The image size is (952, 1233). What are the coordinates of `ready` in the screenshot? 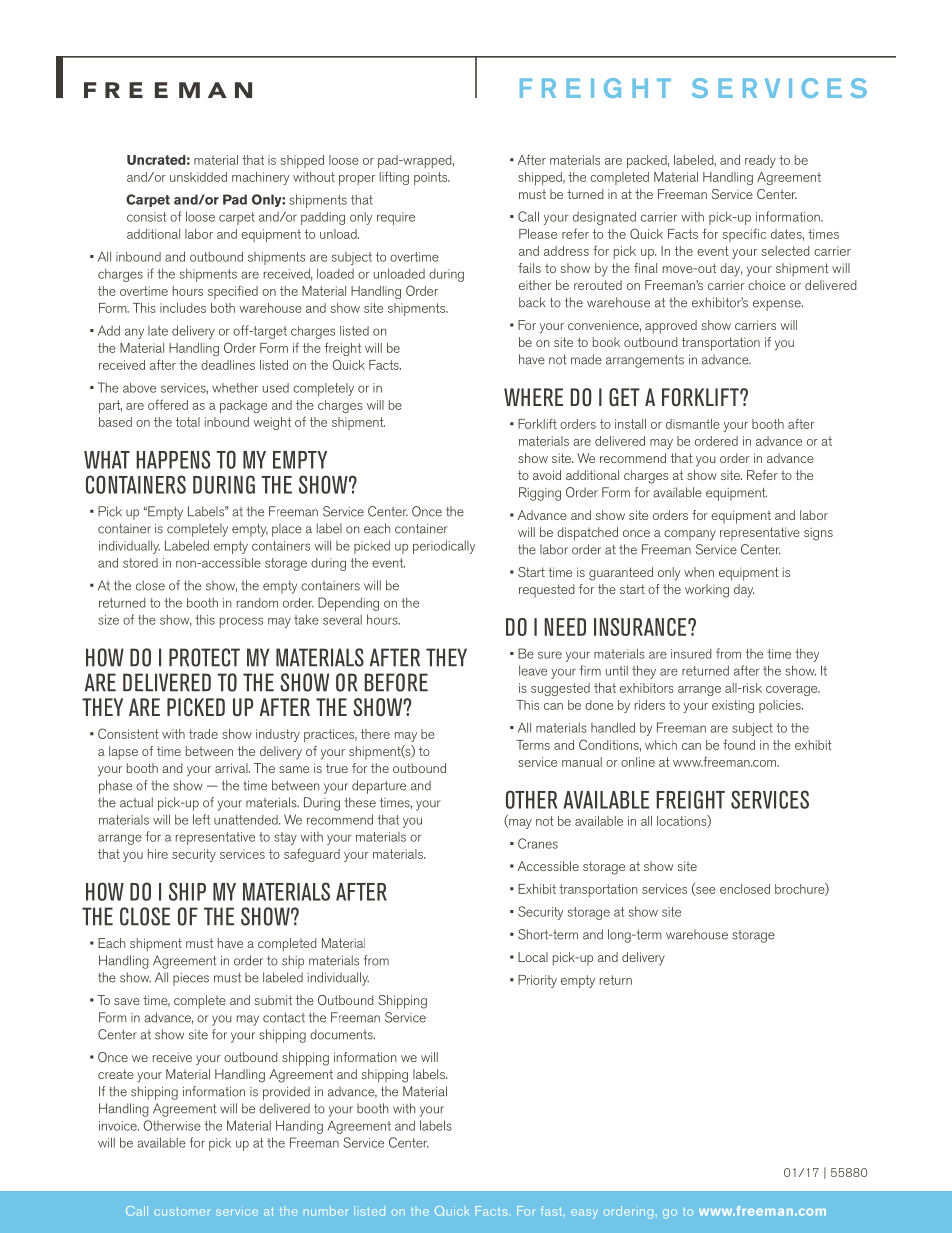 It's located at (760, 161).
